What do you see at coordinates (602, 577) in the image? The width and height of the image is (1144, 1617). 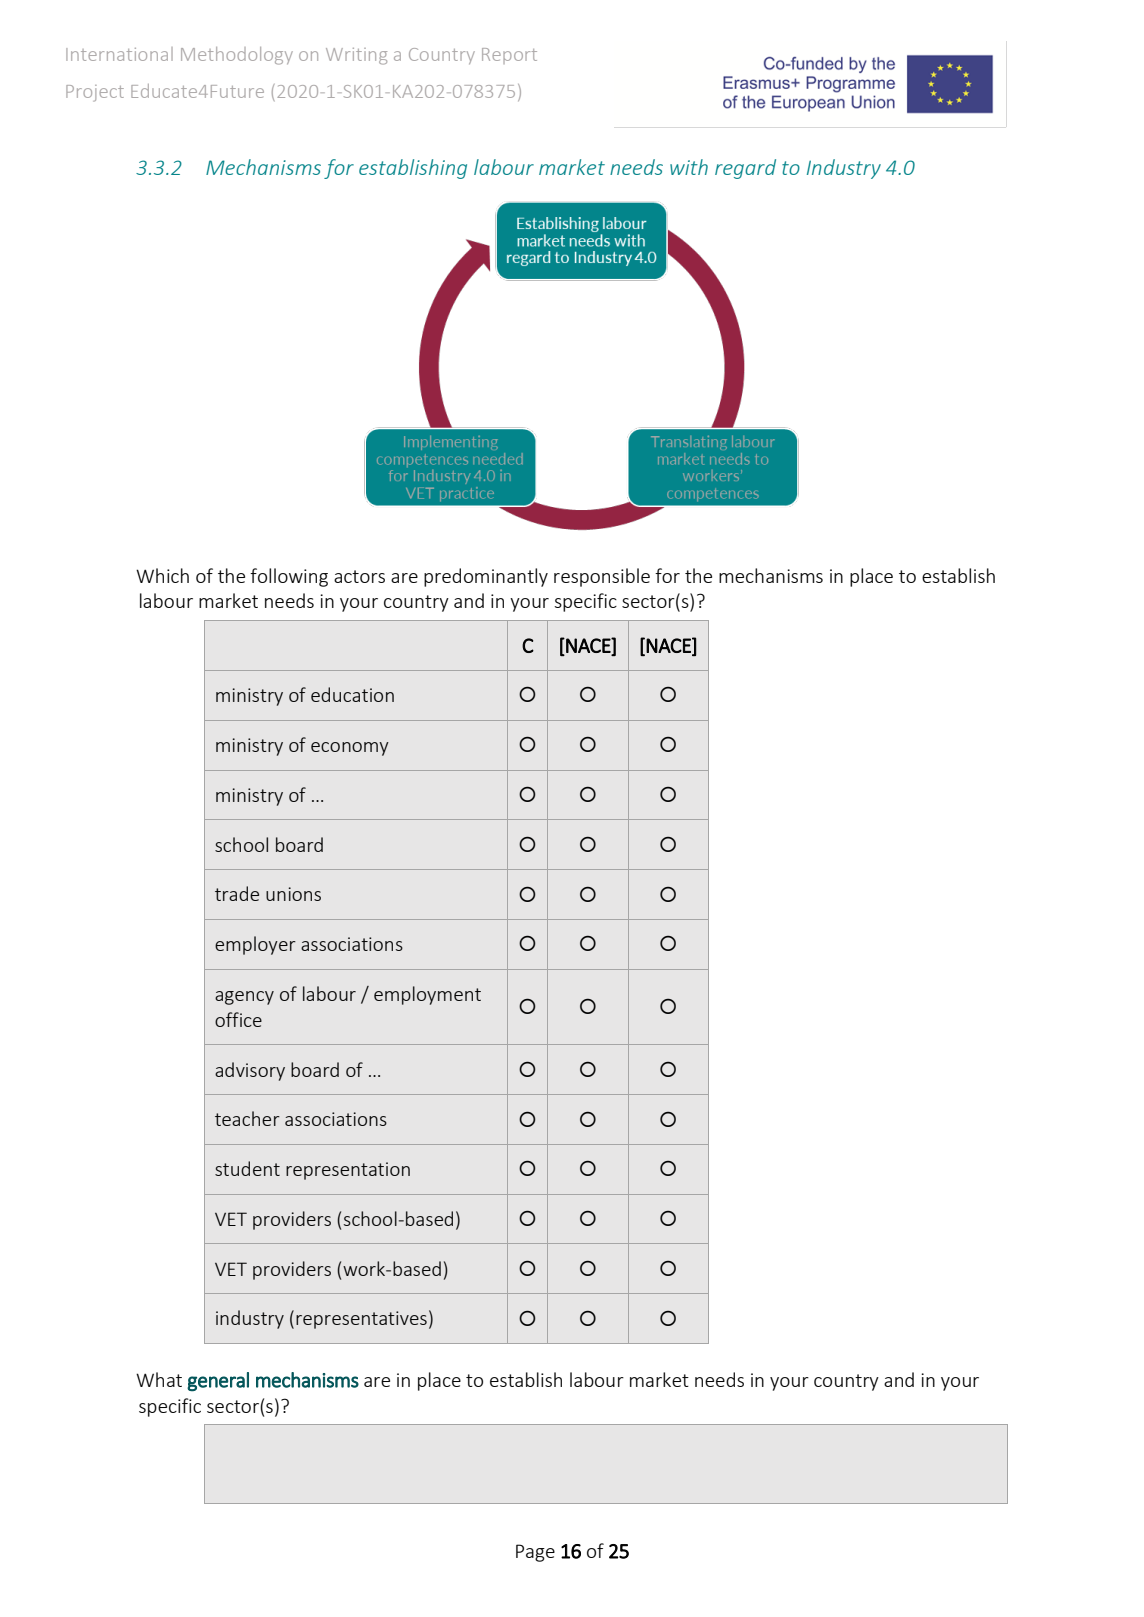 I see `responsible` at bounding box center [602, 577].
